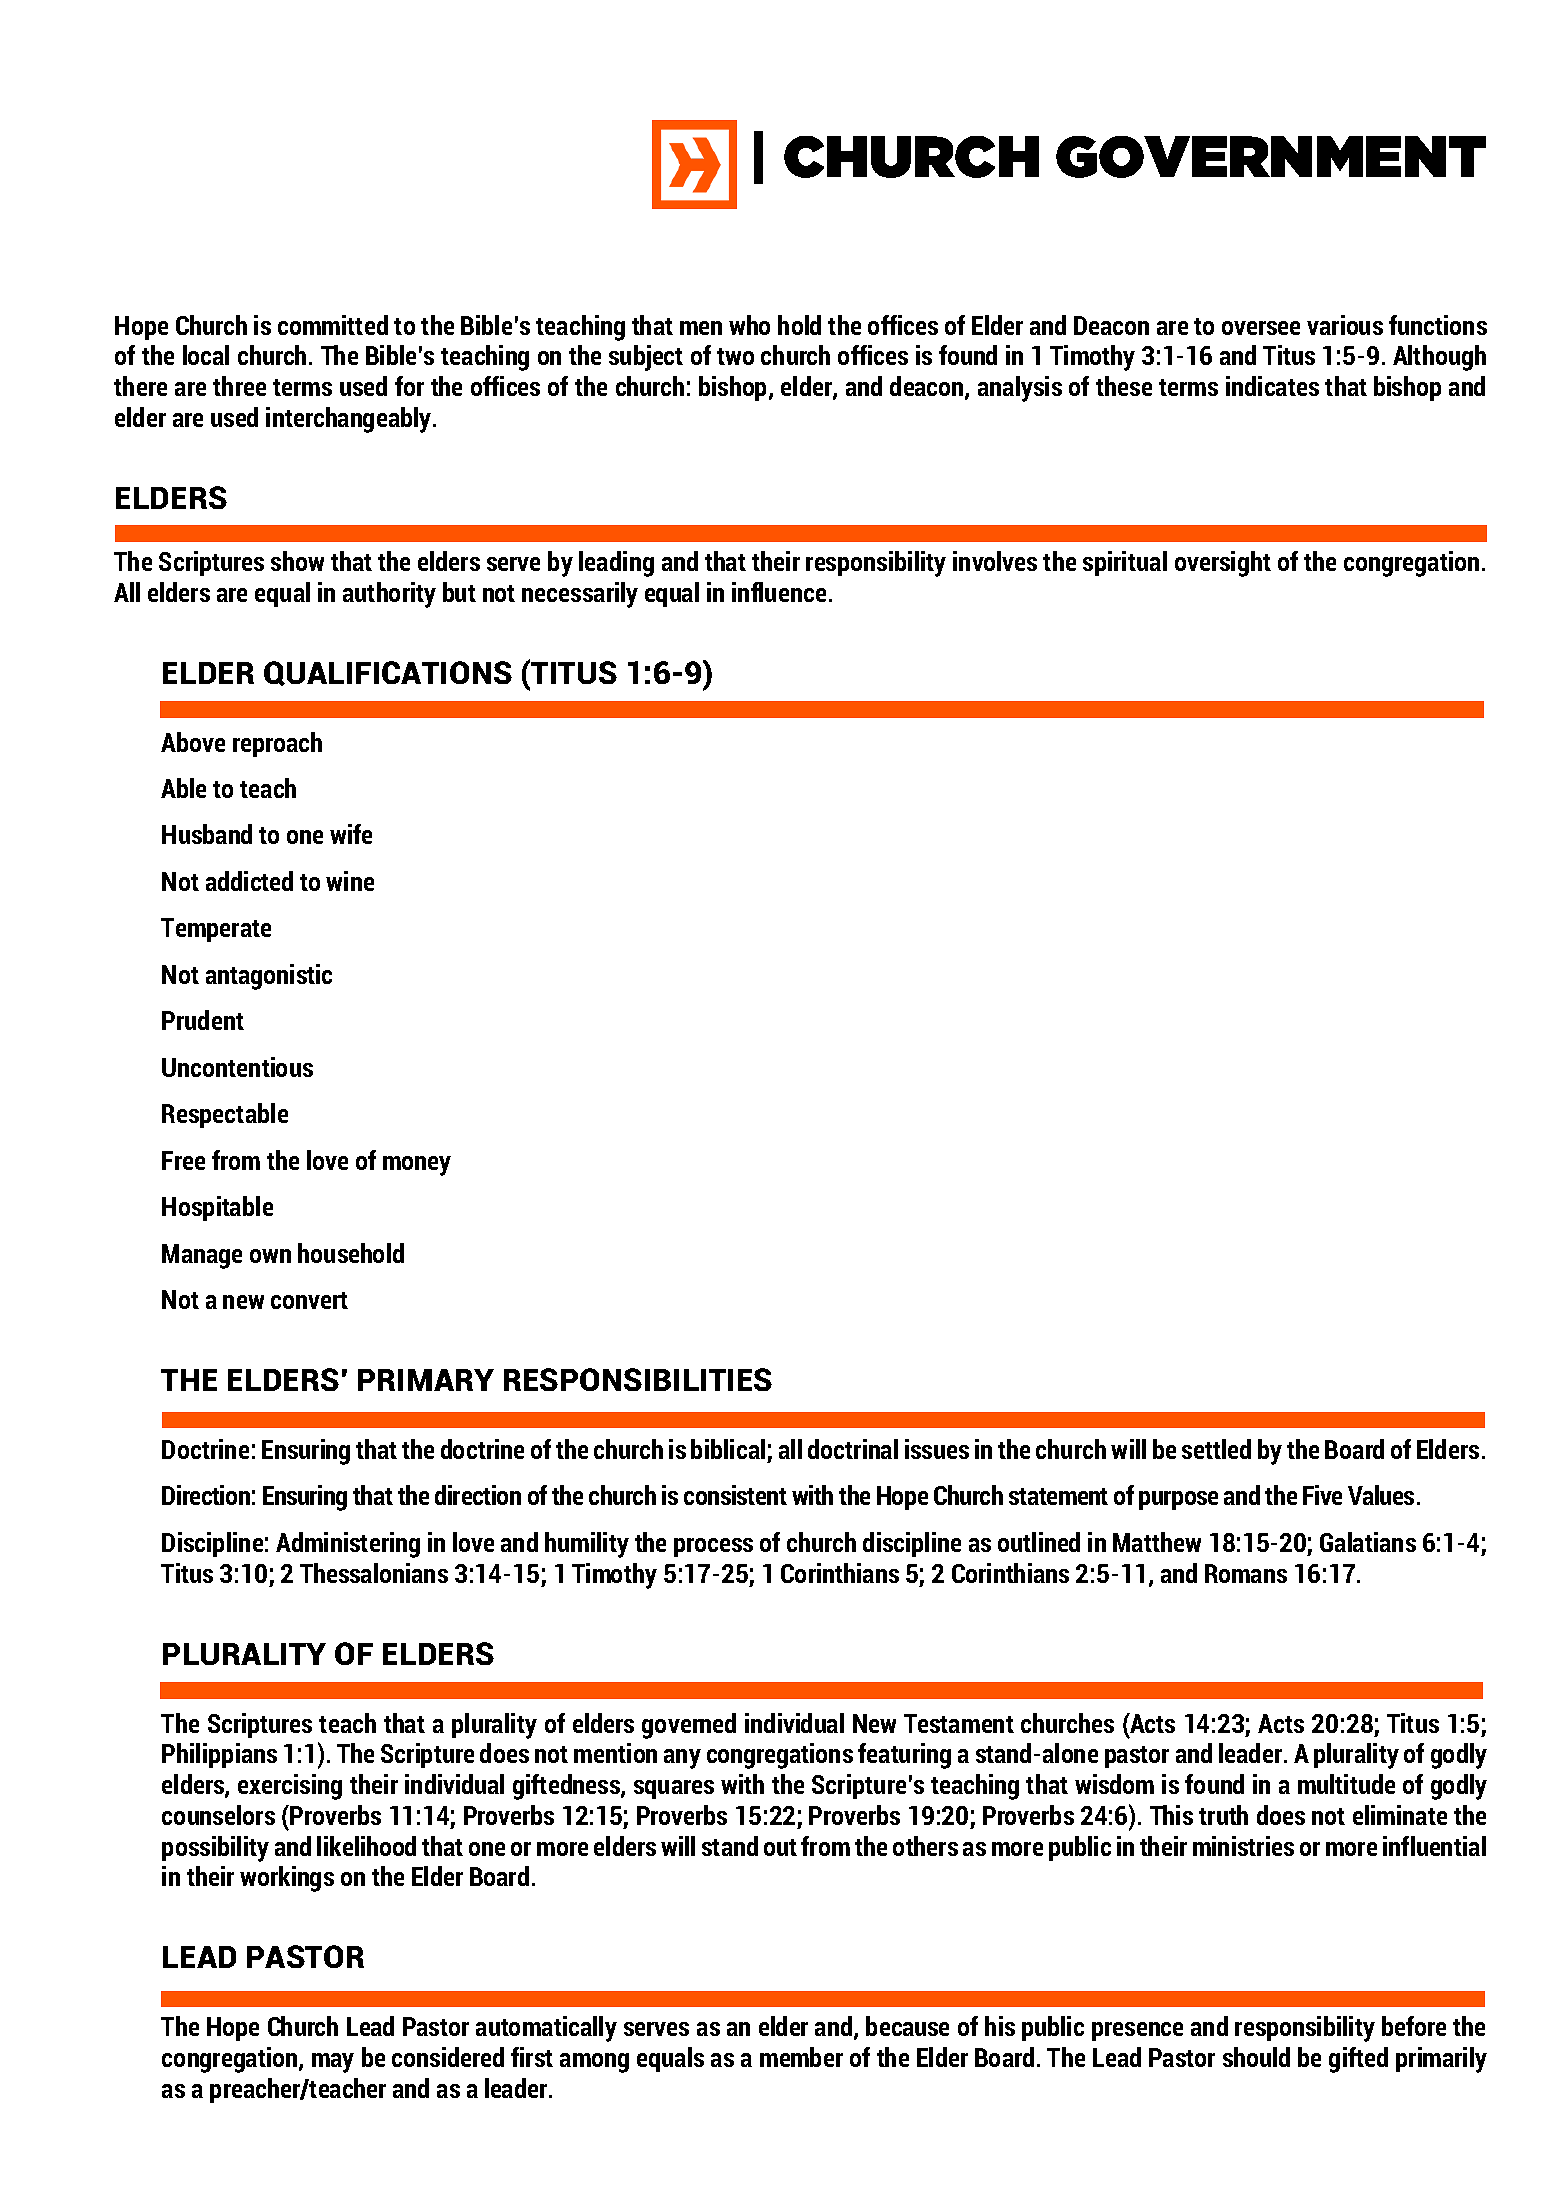 Image resolution: width=1562 pixels, height=2209 pixels. Describe the element at coordinates (333, 2063) in the page. I see `may` at that location.
